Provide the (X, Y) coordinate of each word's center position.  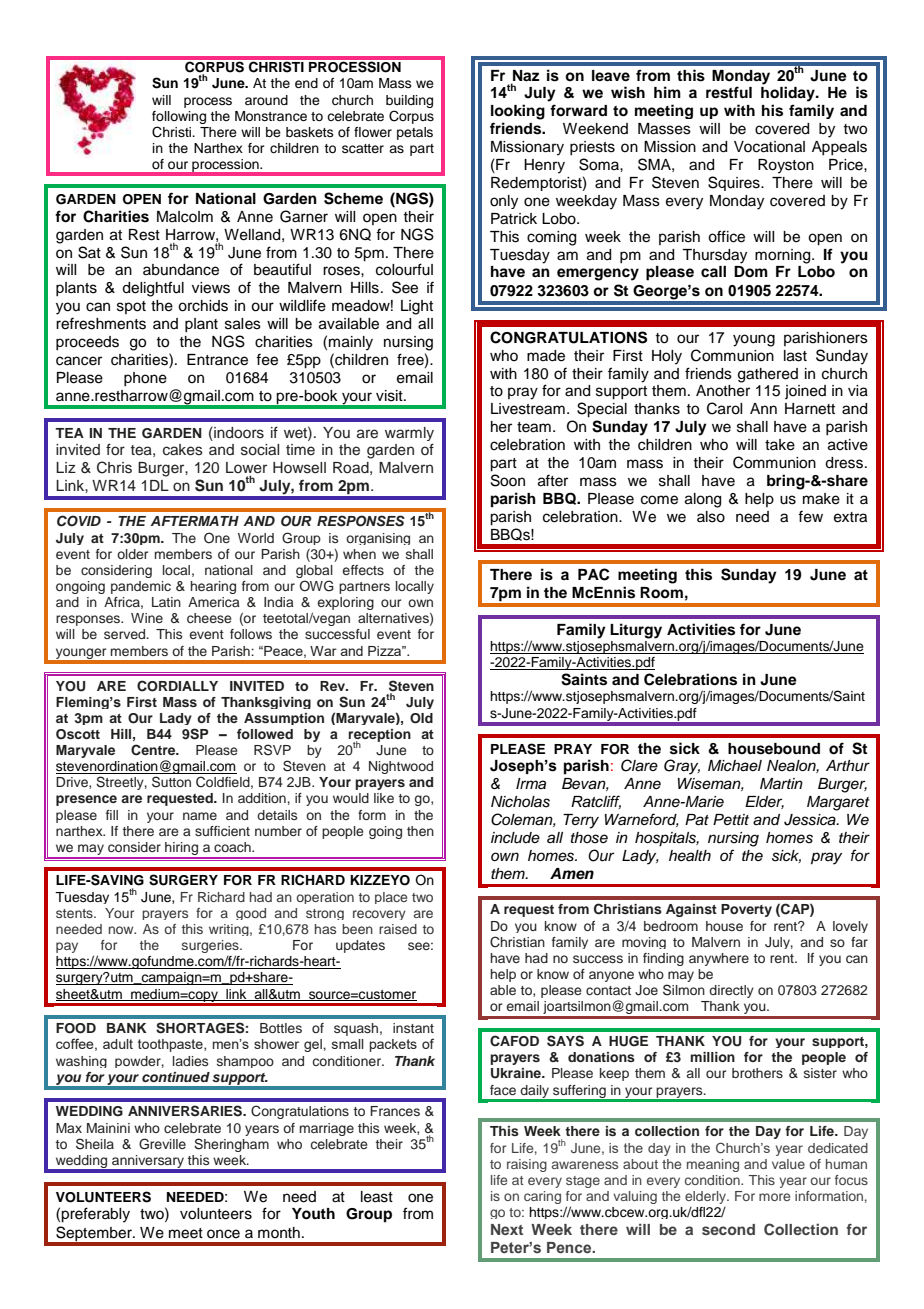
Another (723, 391)
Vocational (769, 147)
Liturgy (636, 631)
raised (398, 929)
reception (379, 736)
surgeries (211, 948)
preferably (95, 1215)
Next (507, 1229)
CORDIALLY (177, 686)
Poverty (746, 910)
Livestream (528, 409)
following (179, 117)
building (409, 101)
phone (145, 379)
